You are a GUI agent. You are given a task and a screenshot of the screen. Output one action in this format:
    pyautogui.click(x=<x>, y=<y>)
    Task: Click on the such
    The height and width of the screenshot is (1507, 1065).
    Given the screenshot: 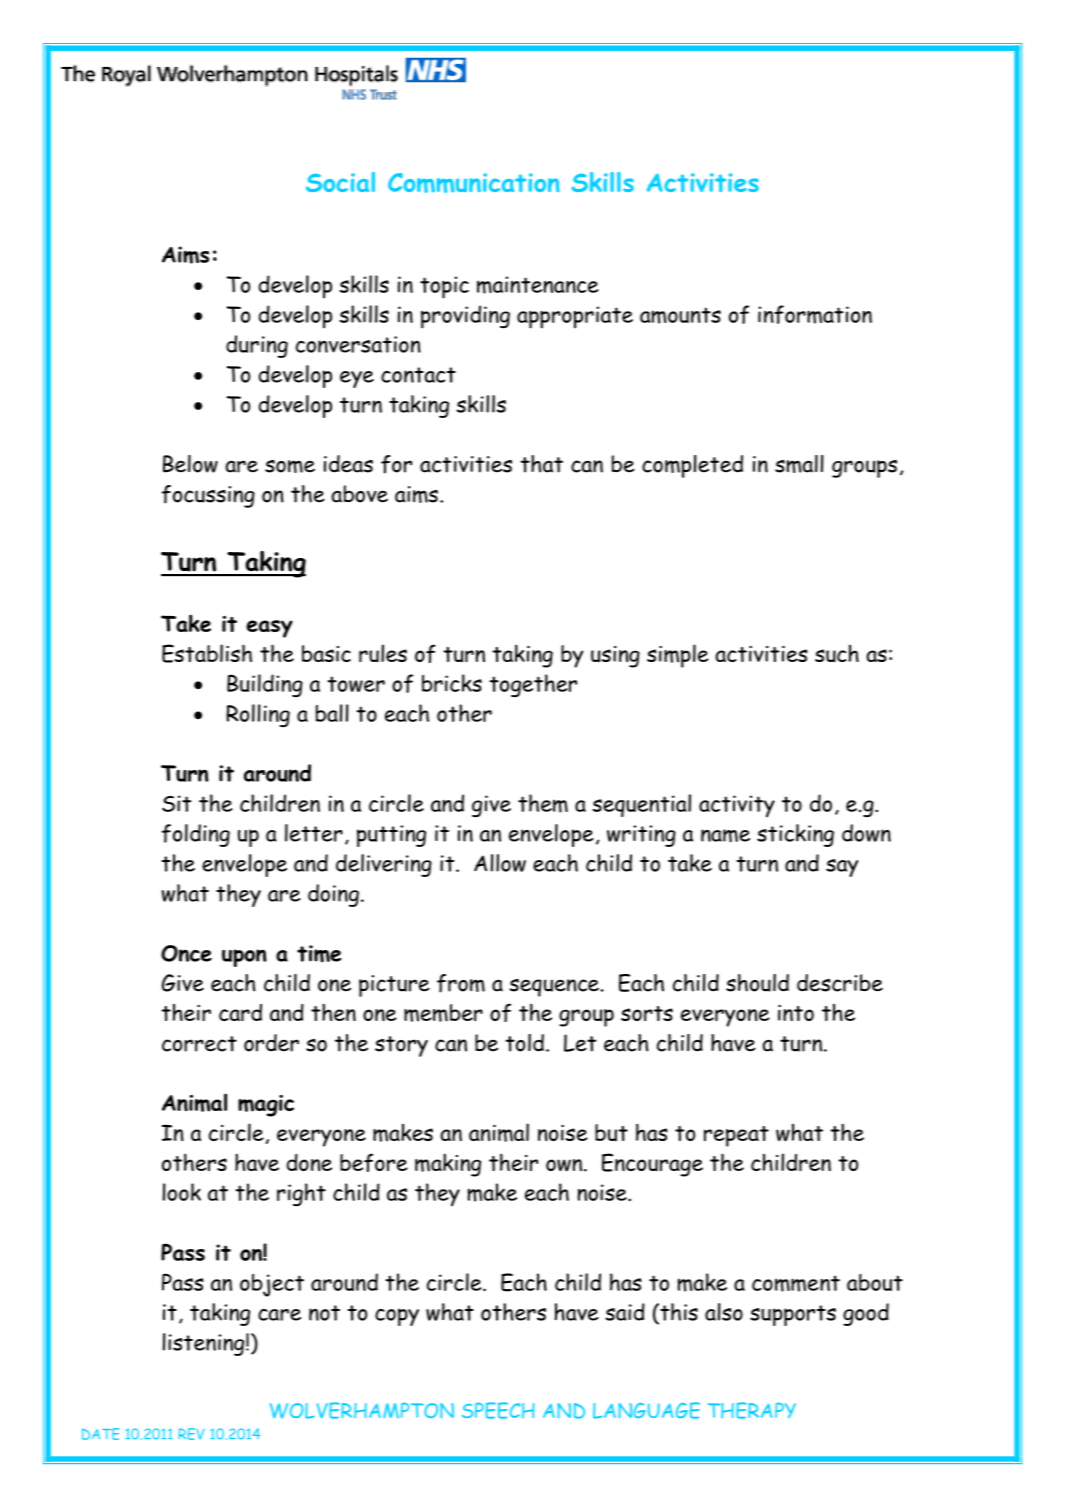 What is the action you would take?
    pyautogui.click(x=837, y=654)
